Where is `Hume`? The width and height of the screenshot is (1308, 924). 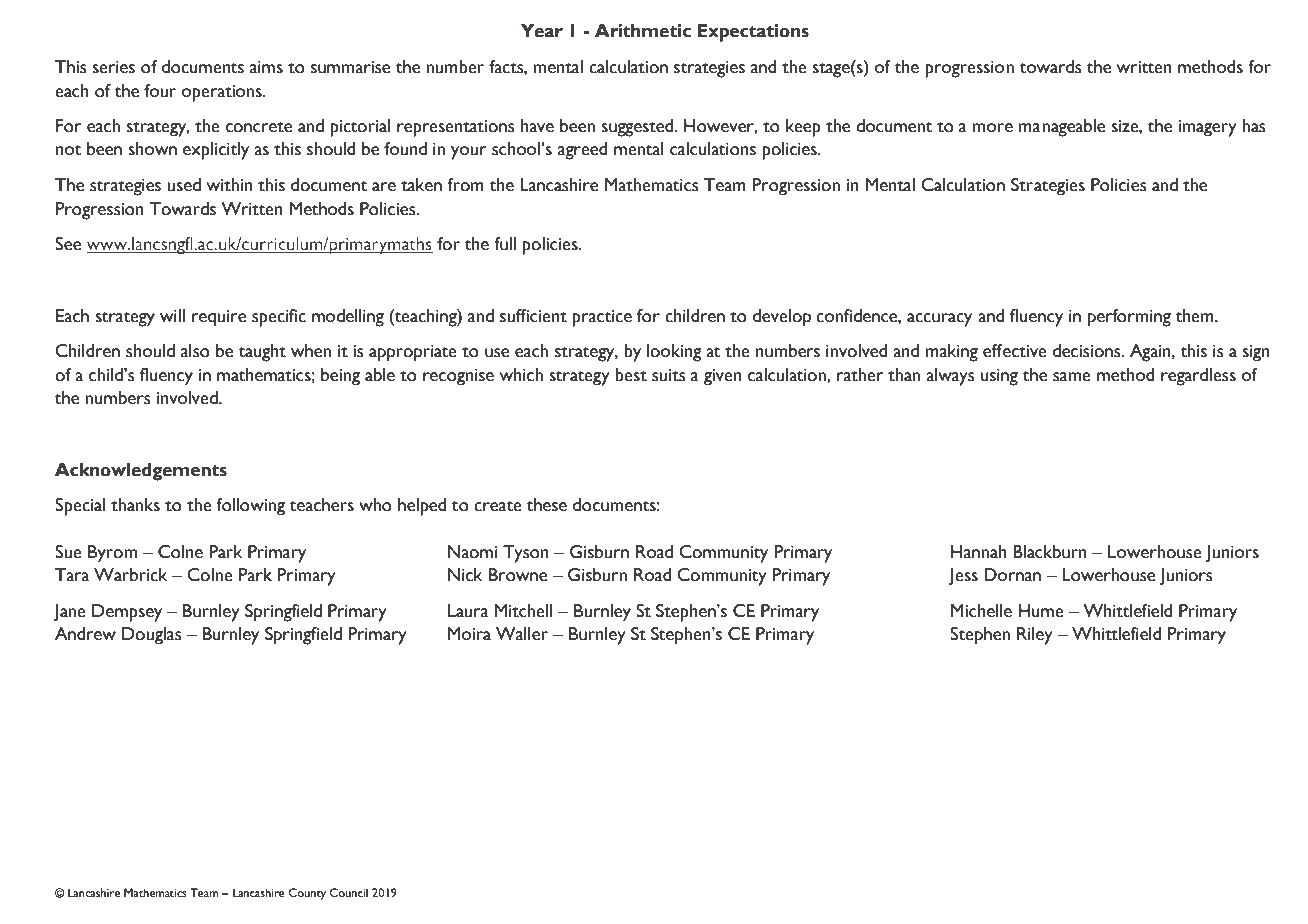 Hume is located at coordinates (1041, 611).
